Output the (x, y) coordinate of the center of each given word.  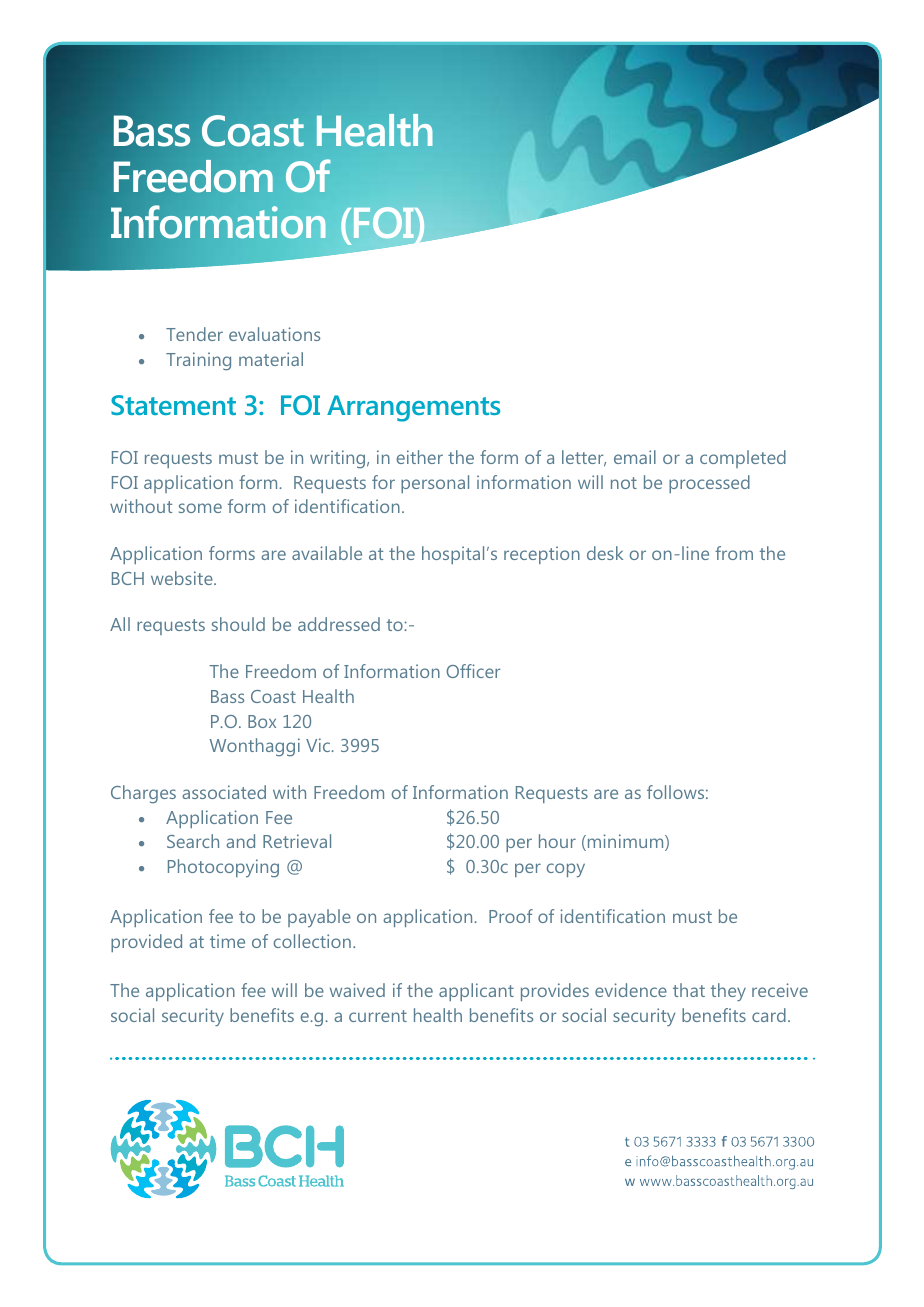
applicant (476, 992)
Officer (473, 671)
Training (198, 361)
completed (743, 459)
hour (557, 841)
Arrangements (413, 408)
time (227, 941)
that (689, 990)
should (238, 624)
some (200, 508)
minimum (625, 842)
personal (435, 484)
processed (709, 484)
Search (193, 841)
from (734, 553)
